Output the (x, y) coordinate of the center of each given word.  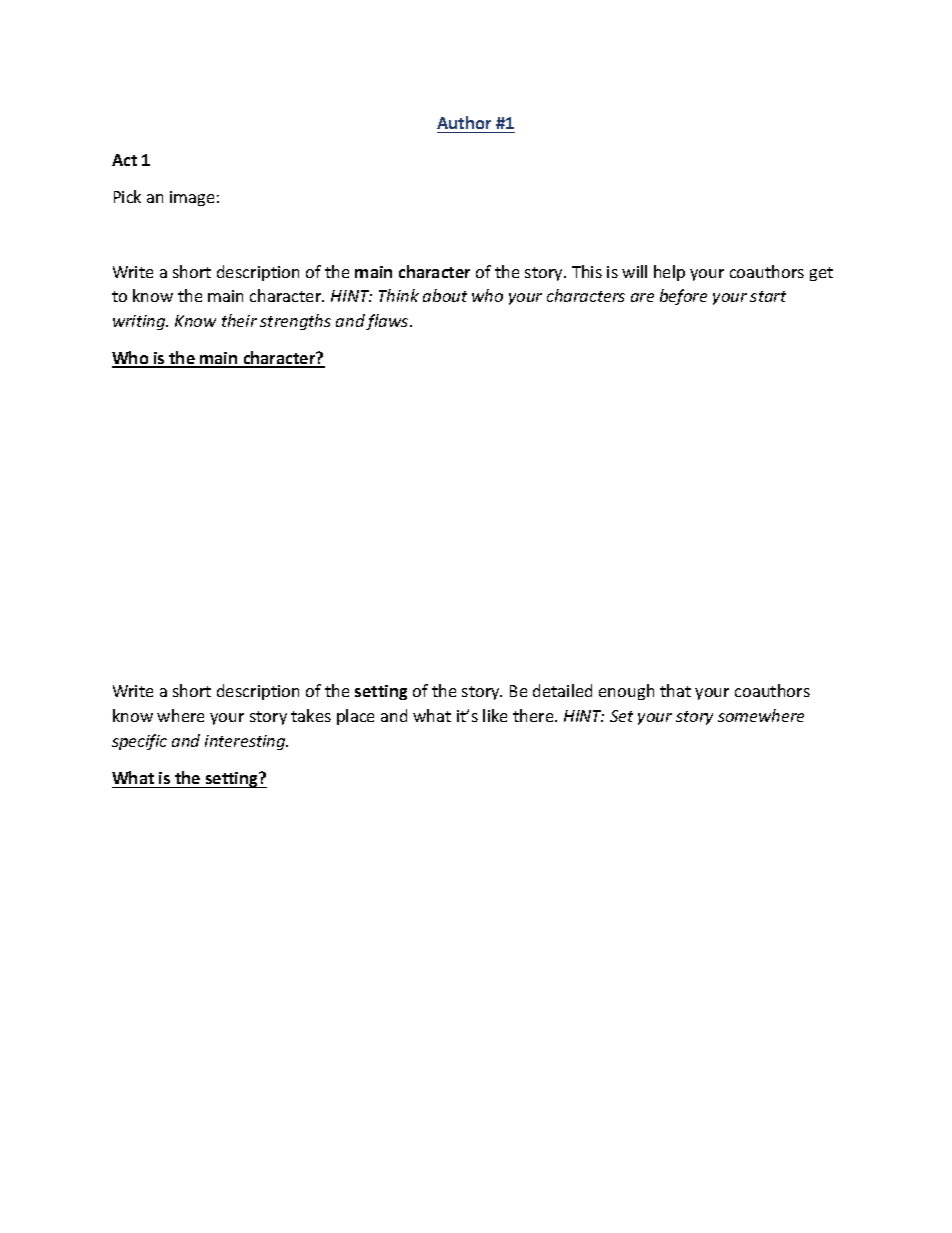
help (669, 273)
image (192, 198)
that (675, 690)
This (587, 271)
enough (626, 692)
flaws (388, 322)
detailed (562, 690)
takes (311, 715)
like (495, 715)
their (239, 320)
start (768, 296)
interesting (246, 742)
